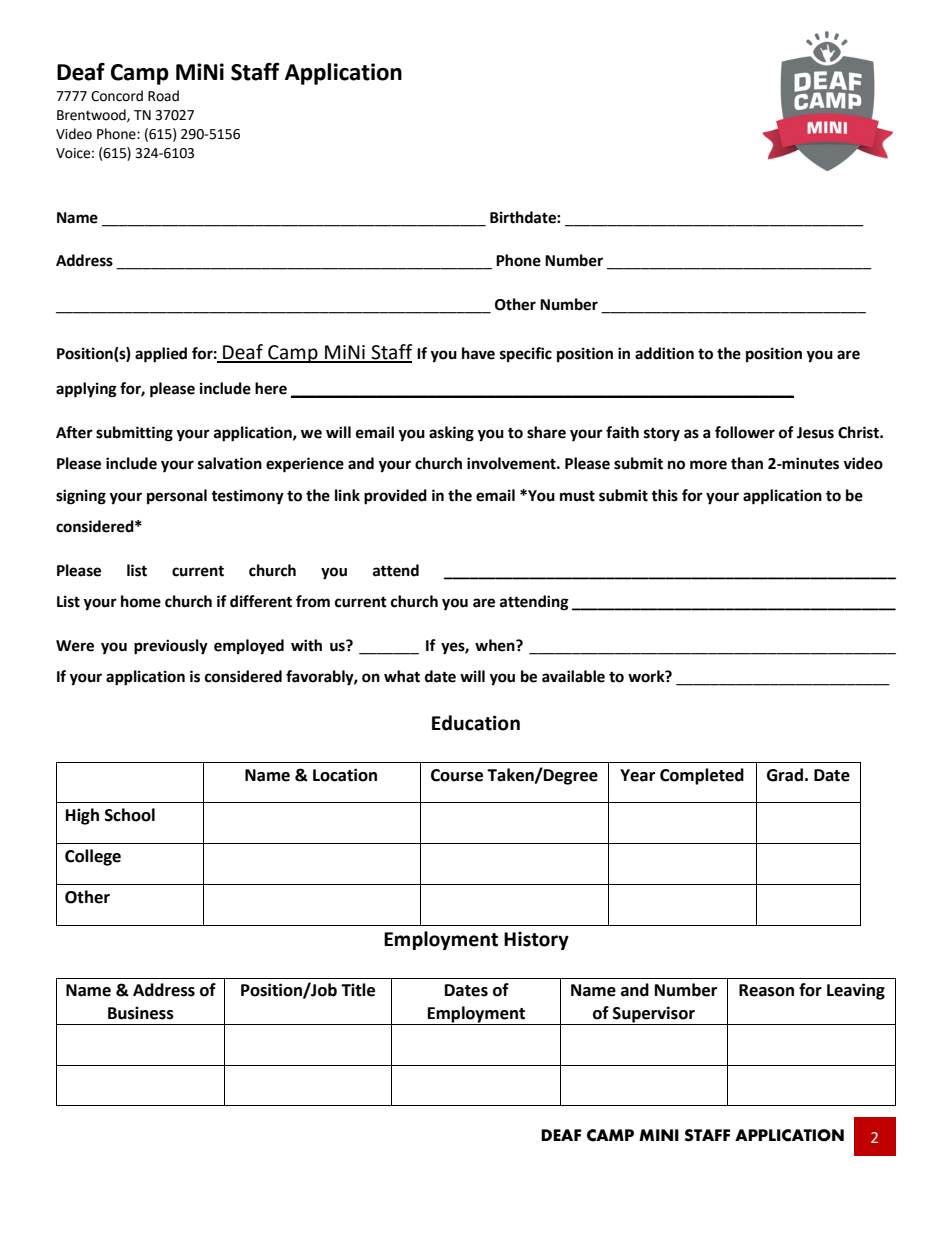 The width and height of the screenshot is (952, 1233). I want to click on Concord, so click(117, 96).
